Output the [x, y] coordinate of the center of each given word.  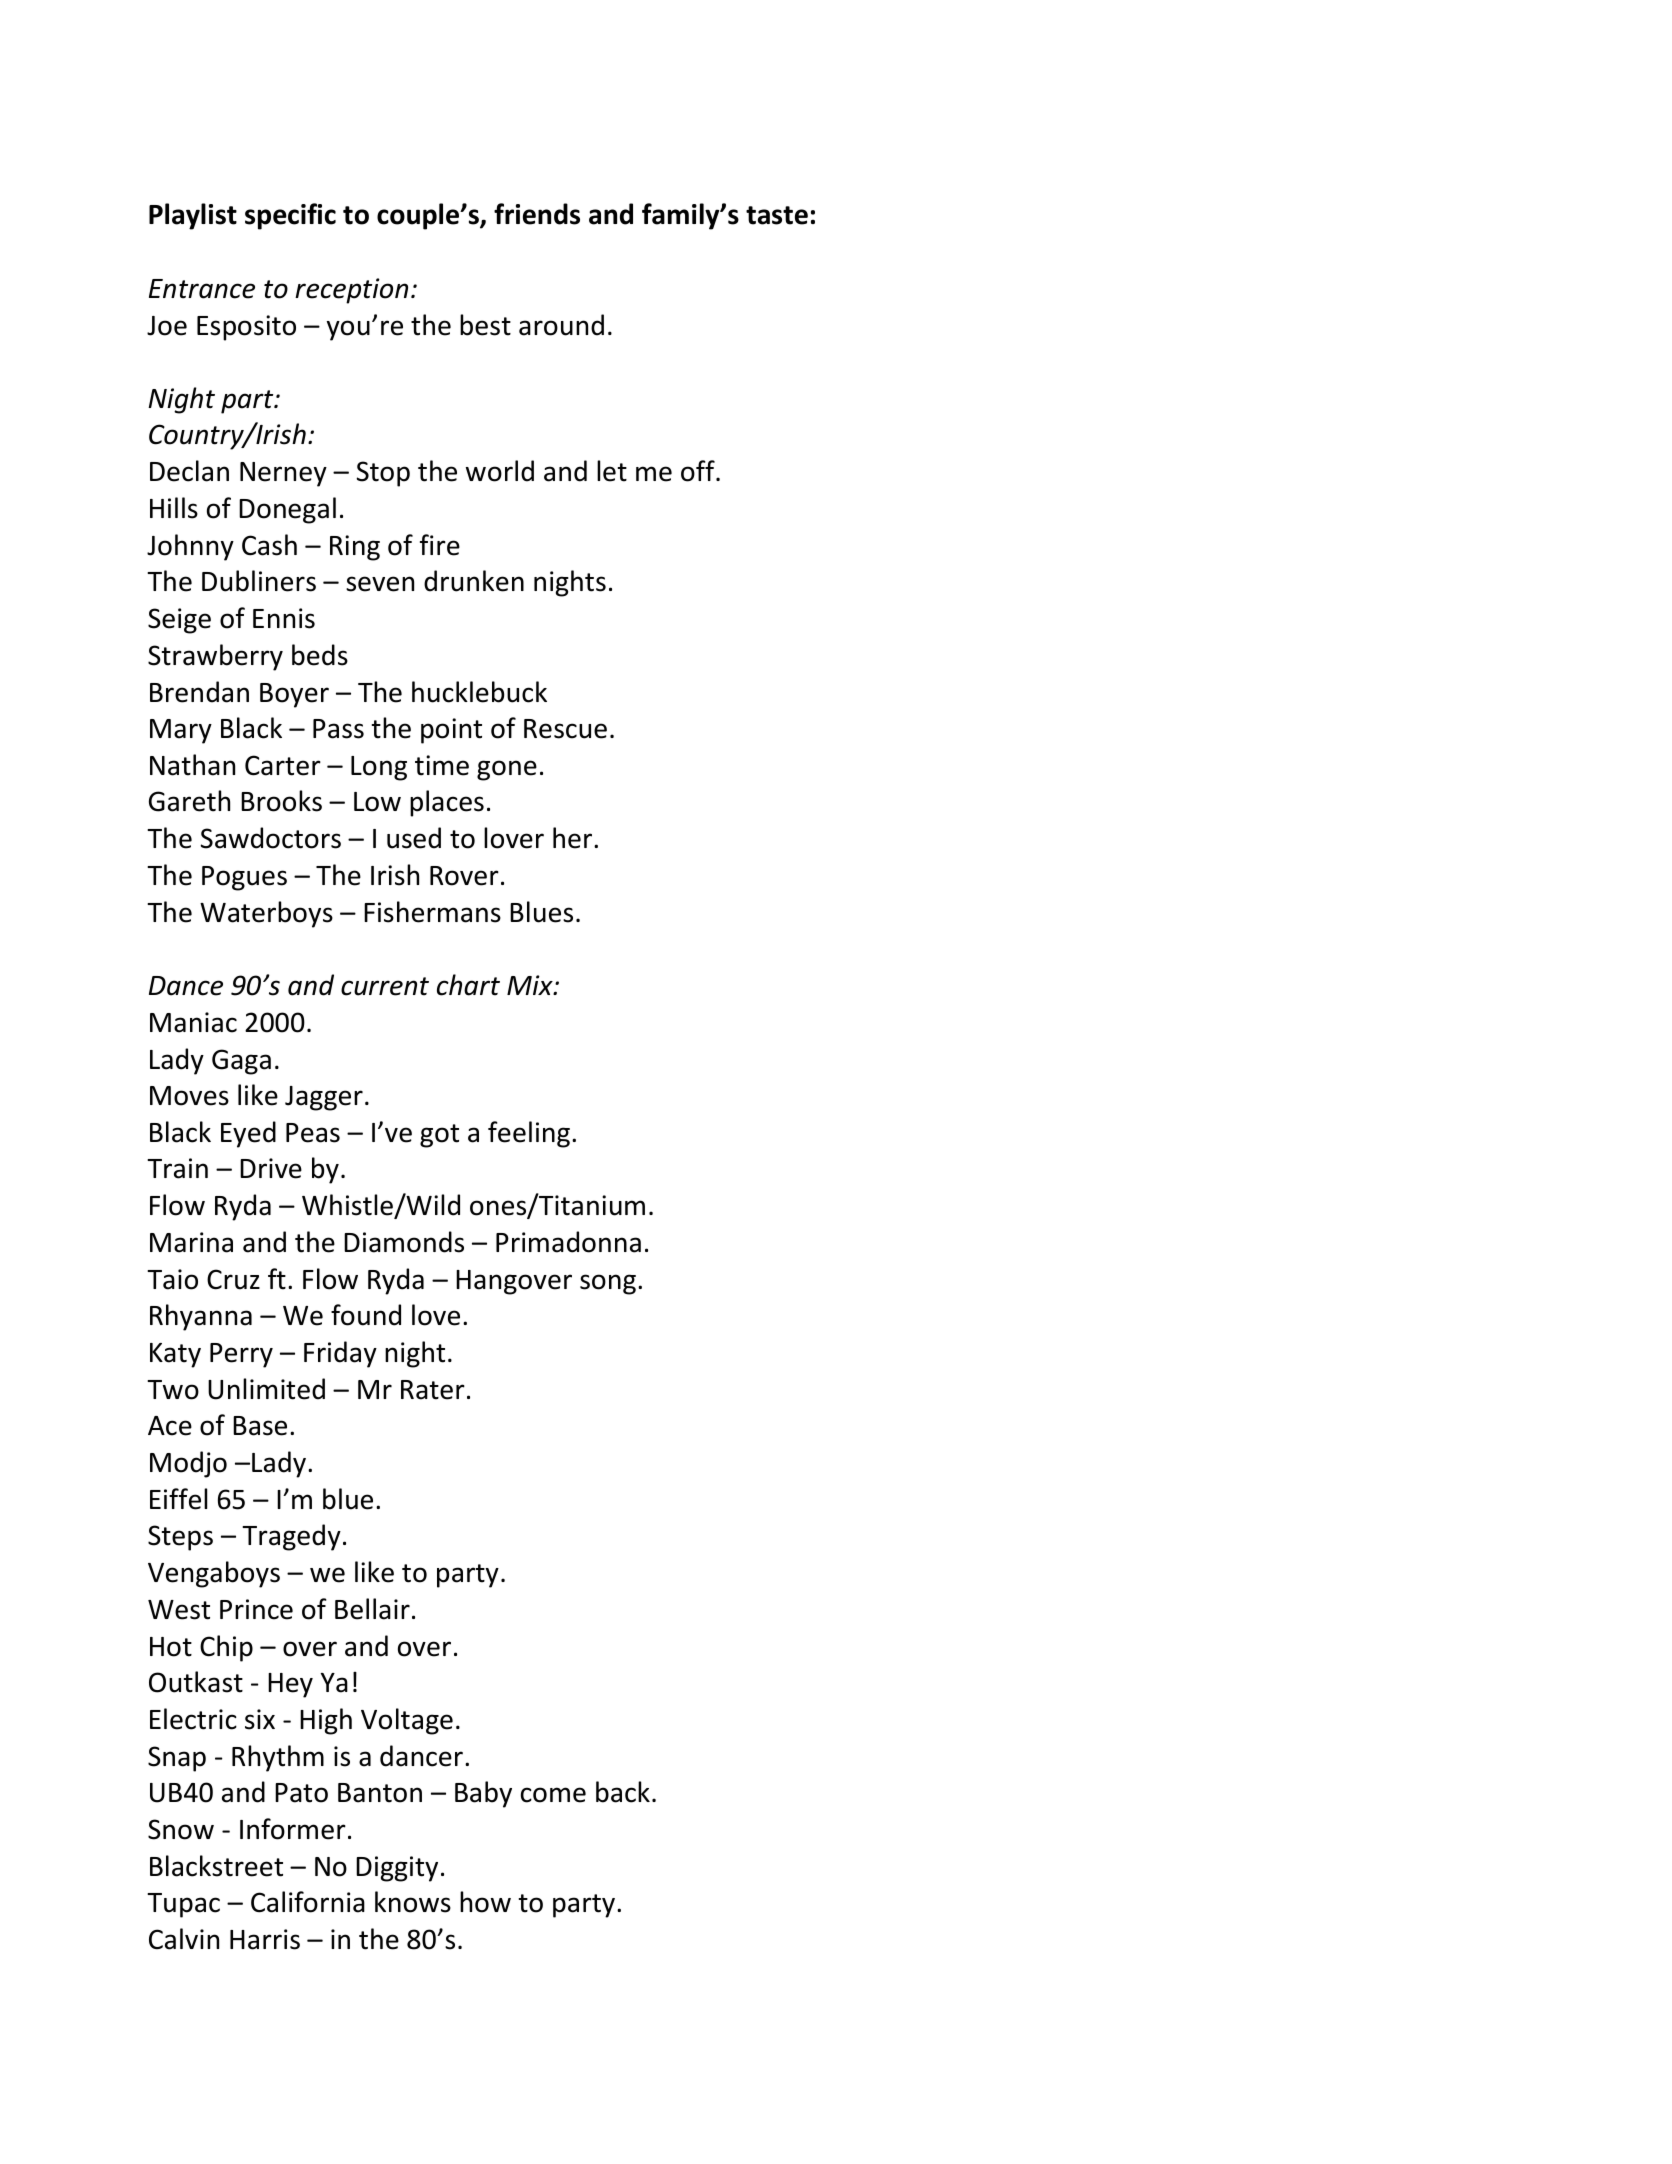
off [699, 471]
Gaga [241, 1062]
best [485, 325]
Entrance [202, 289]
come [553, 1795]
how [485, 1902]
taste [777, 215]
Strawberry [215, 657]
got [439, 1136]
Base [260, 1426]
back [623, 1792]
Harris [265, 1939]
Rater [433, 1390]
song [608, 1284]
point [451, 731]
